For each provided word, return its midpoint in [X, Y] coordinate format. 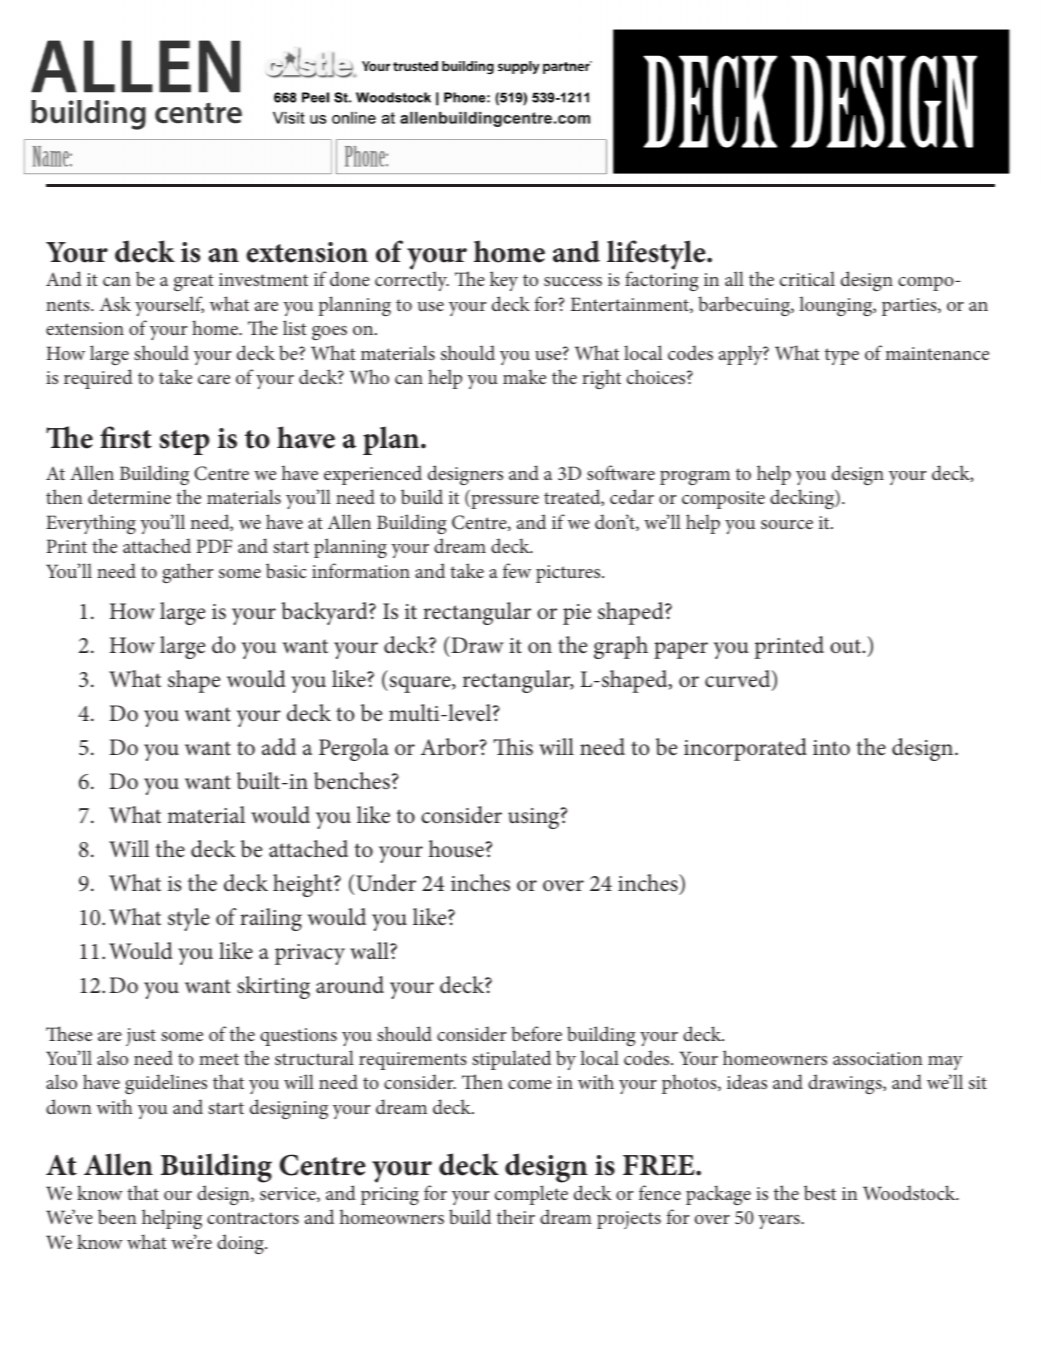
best [820, 1192]
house [456, 849]
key [504, 281]
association [878, 1058]
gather [187, 573]
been [117, 1216]
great [194, 282]
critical [807, 278]
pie [577, 614]
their [516, 1216]
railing [271, 919]
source [787, 524]
